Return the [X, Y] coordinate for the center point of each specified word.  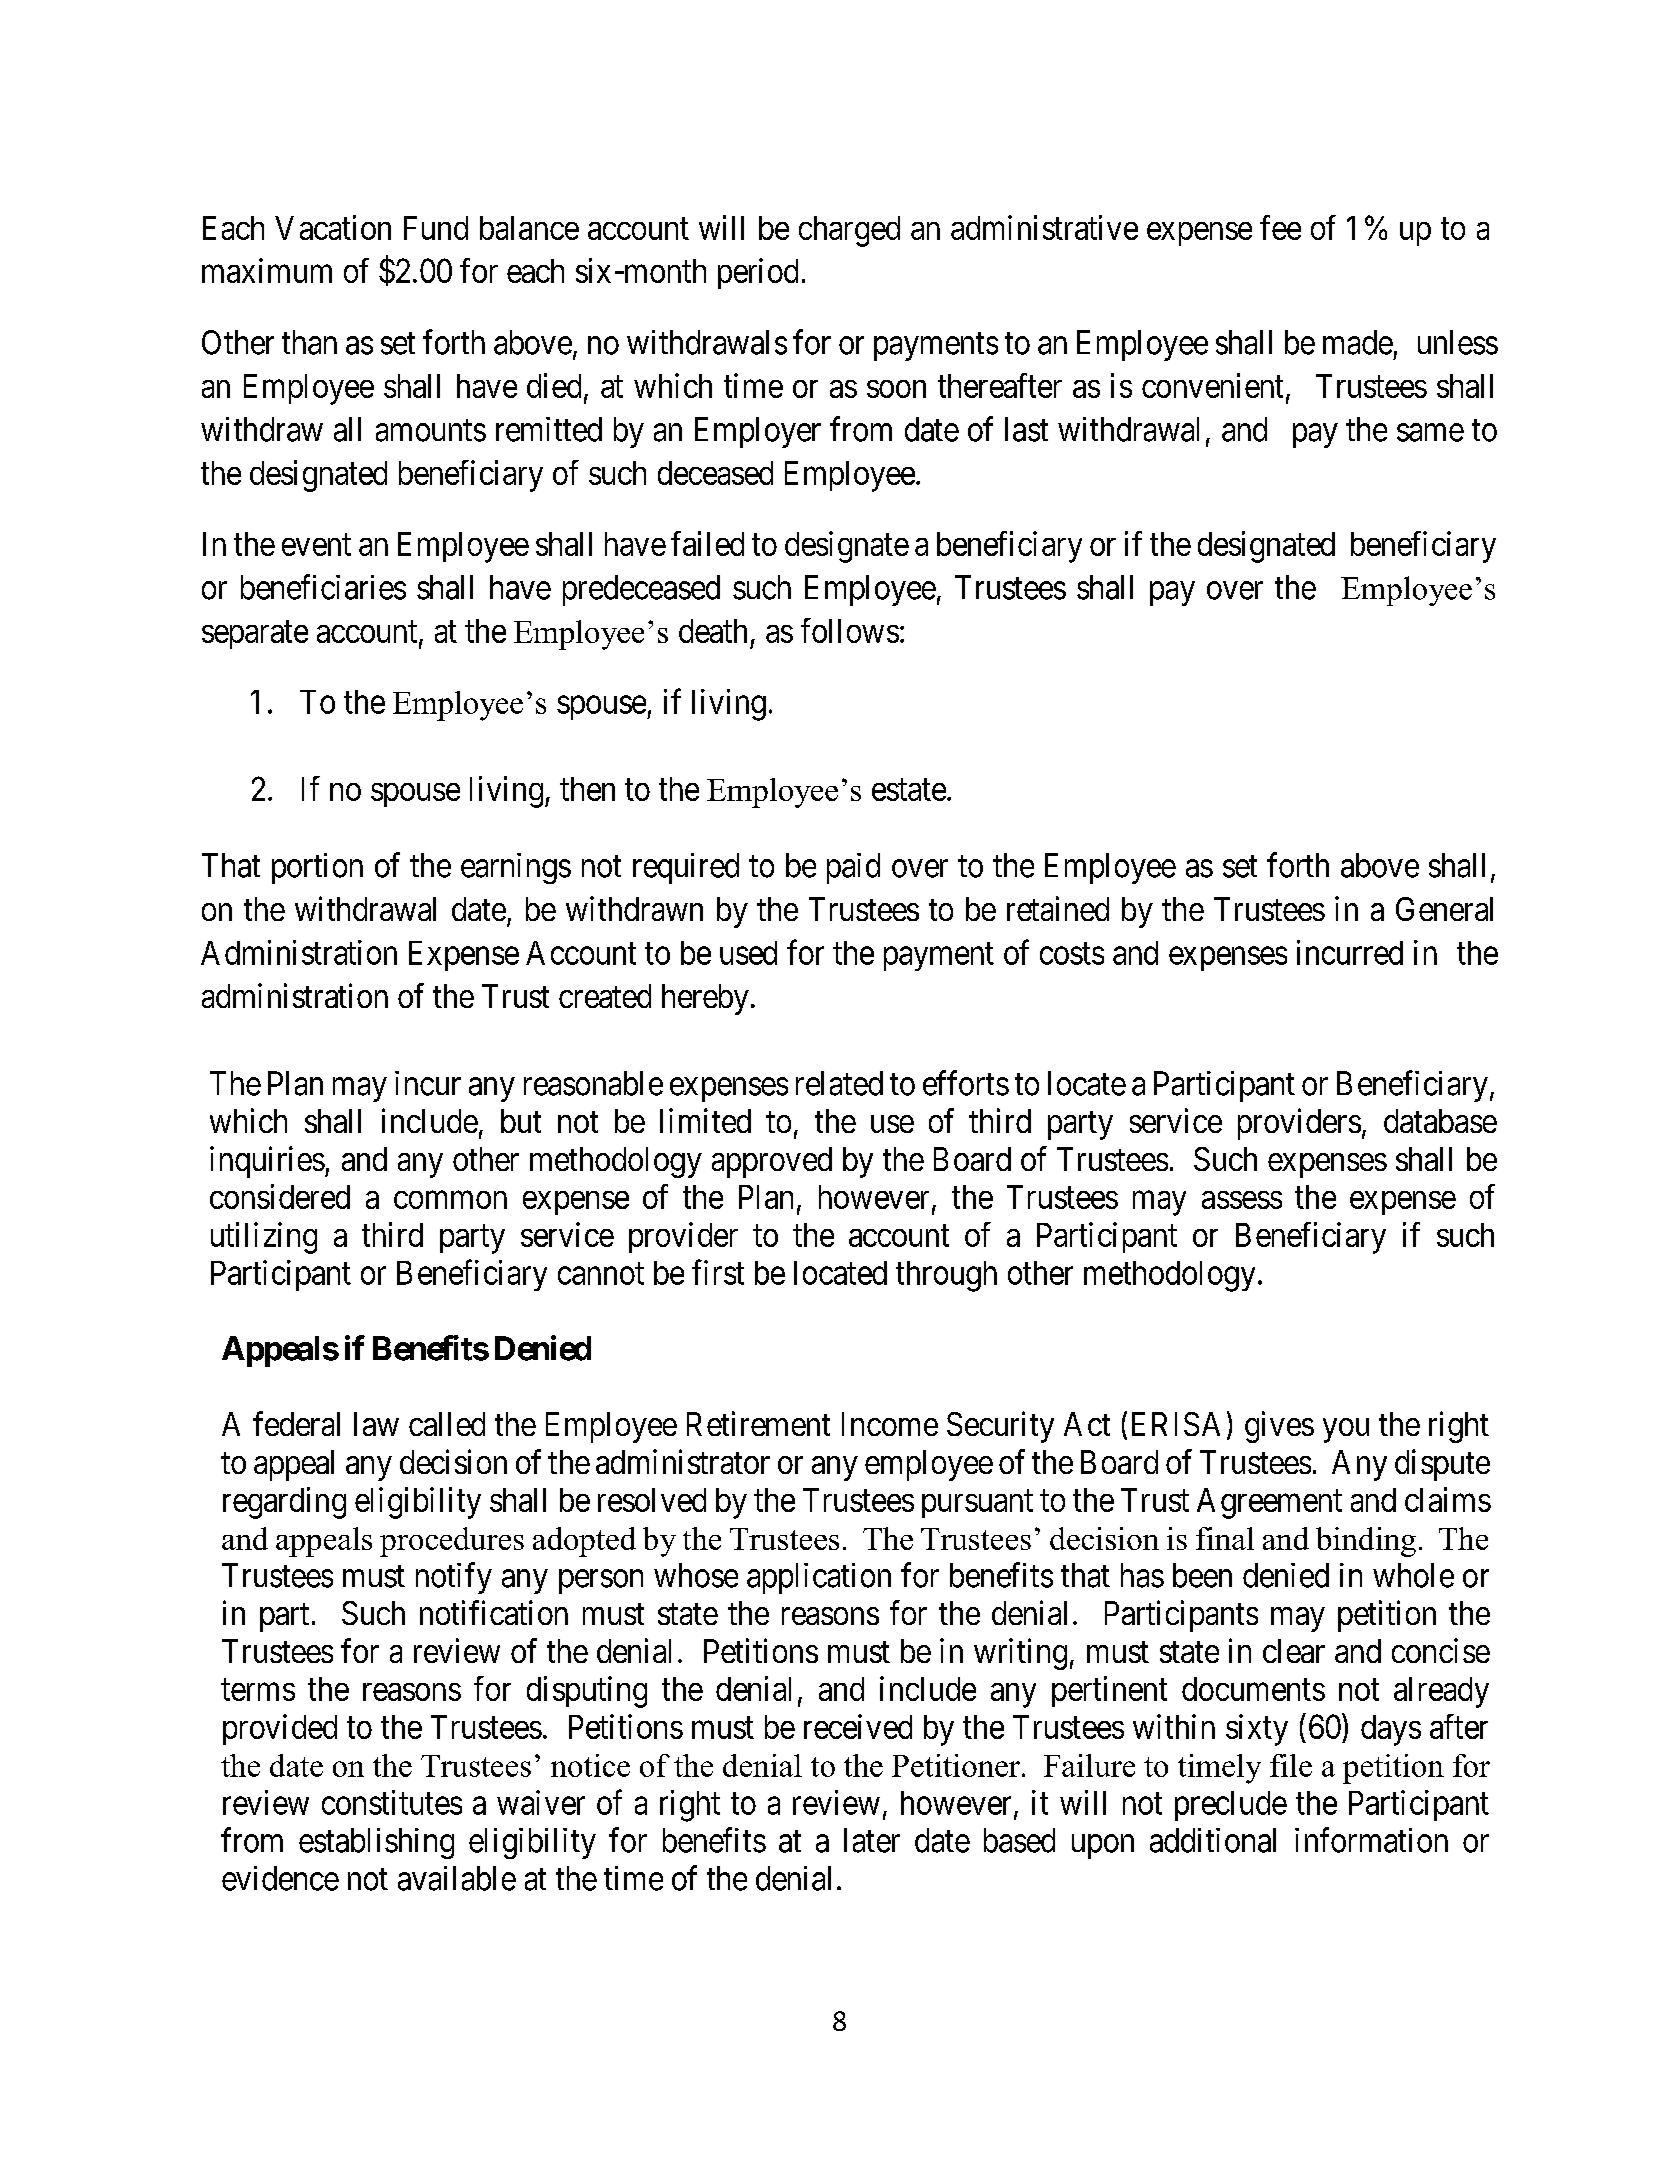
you [1346, 1430]
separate [255, 635]
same [1430, 433]
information [1371, 1840]
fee [1280, 227]
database [1440, 1121]
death [713, 631]
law [376, 1424]
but [521, 1121]
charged [849, 231]
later [872, 1840]
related [839, 1083]
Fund [436, 228]
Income [890, 1424]
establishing [376, 1843]
